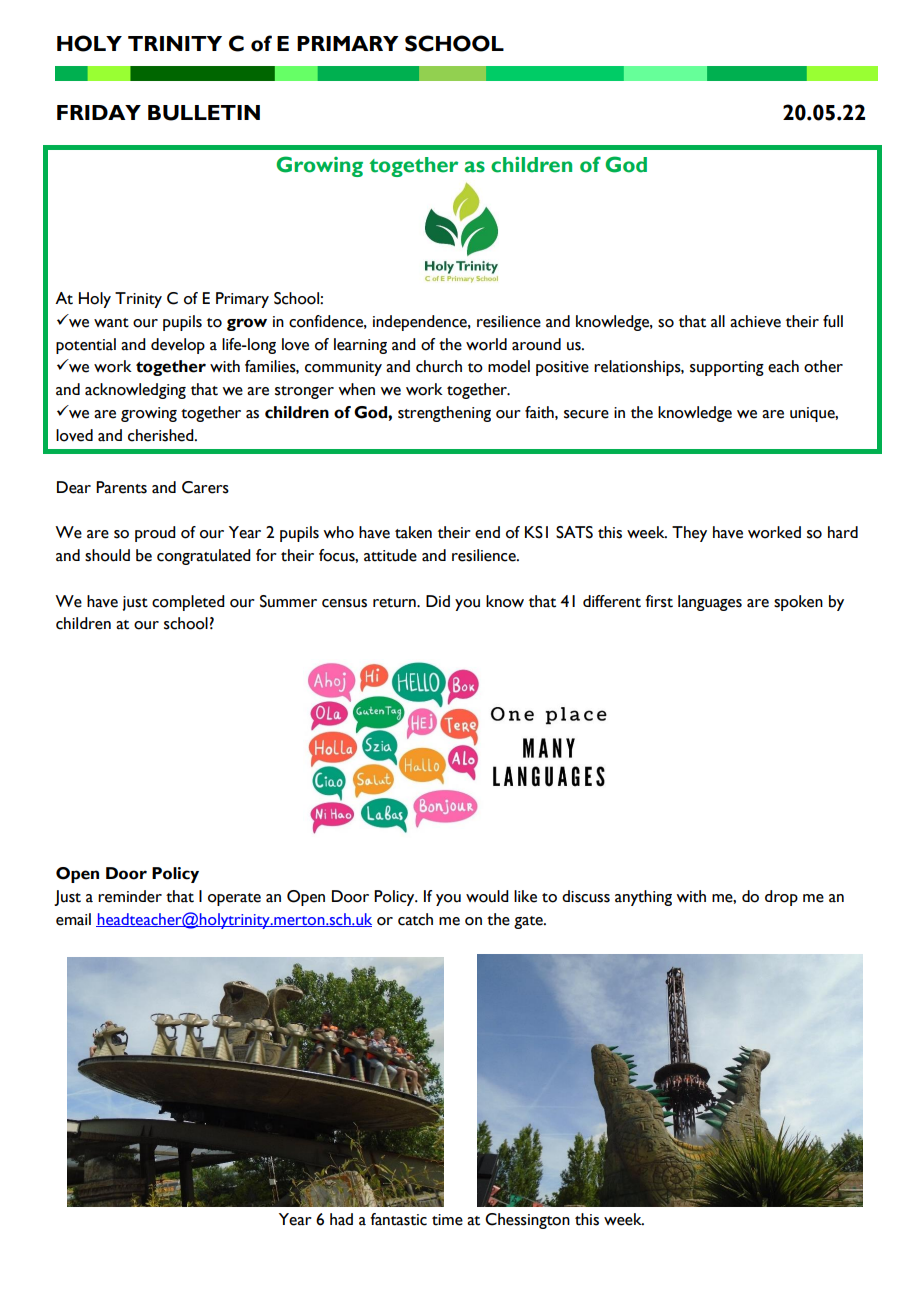  I want to click on languages, so click(710, 603).
